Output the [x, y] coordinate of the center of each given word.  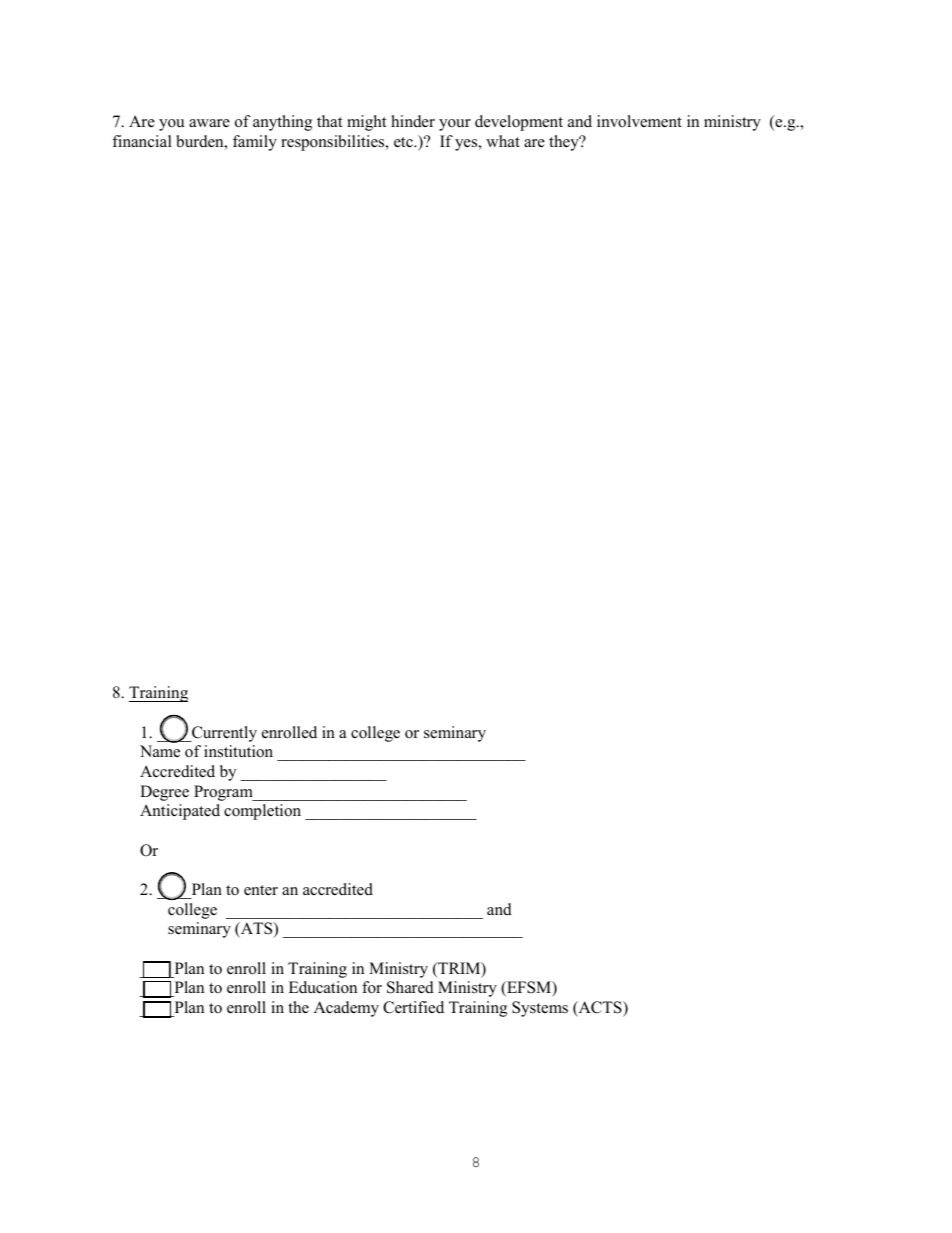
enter [261, 890]
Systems [540, 1009]
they [565, 143]
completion [262, 812]
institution [238, 751]
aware [209, 123]
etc [404, 142]
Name [160, 751]
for [372, 987]
